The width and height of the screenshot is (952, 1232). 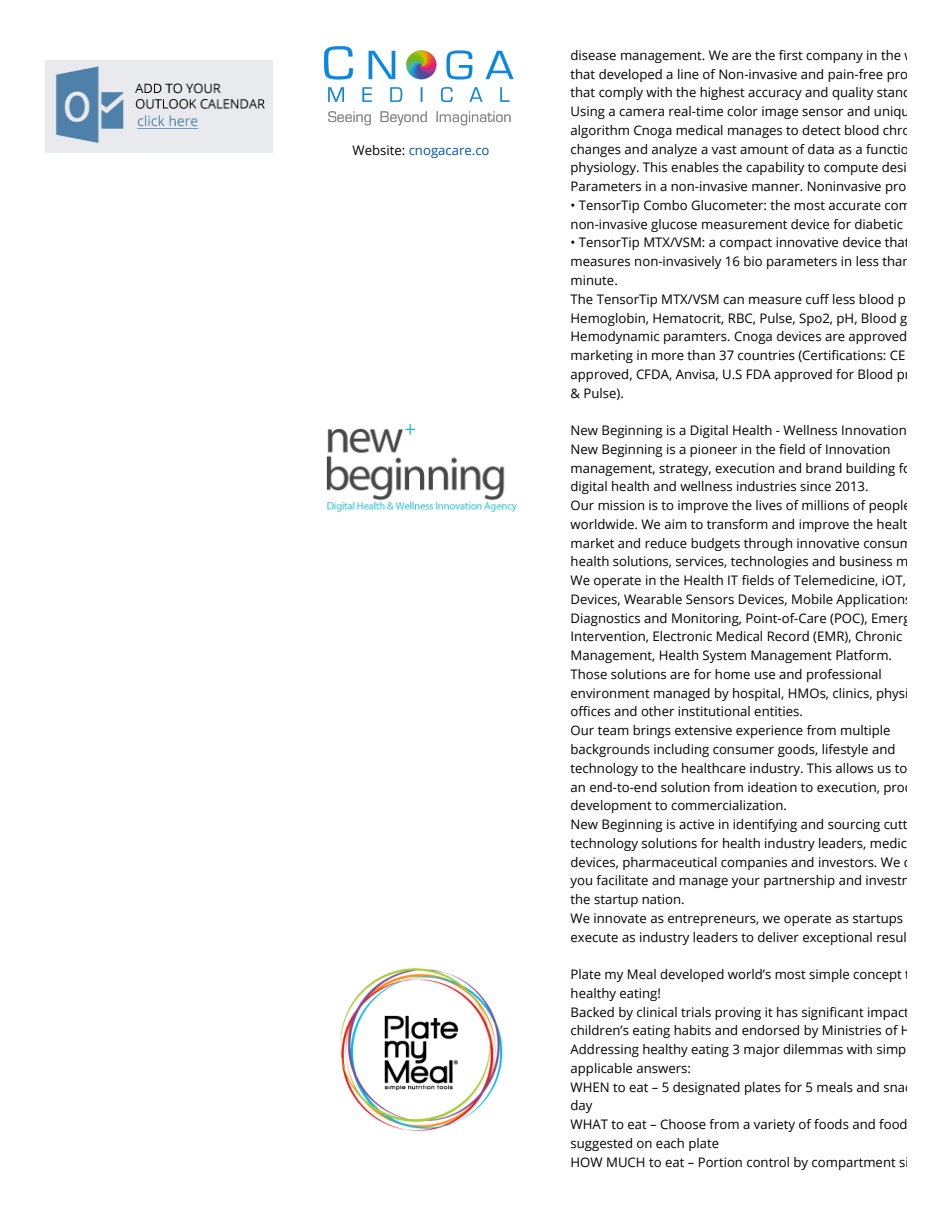 I want to click on MUCH, so click(x=626, y=1162).
